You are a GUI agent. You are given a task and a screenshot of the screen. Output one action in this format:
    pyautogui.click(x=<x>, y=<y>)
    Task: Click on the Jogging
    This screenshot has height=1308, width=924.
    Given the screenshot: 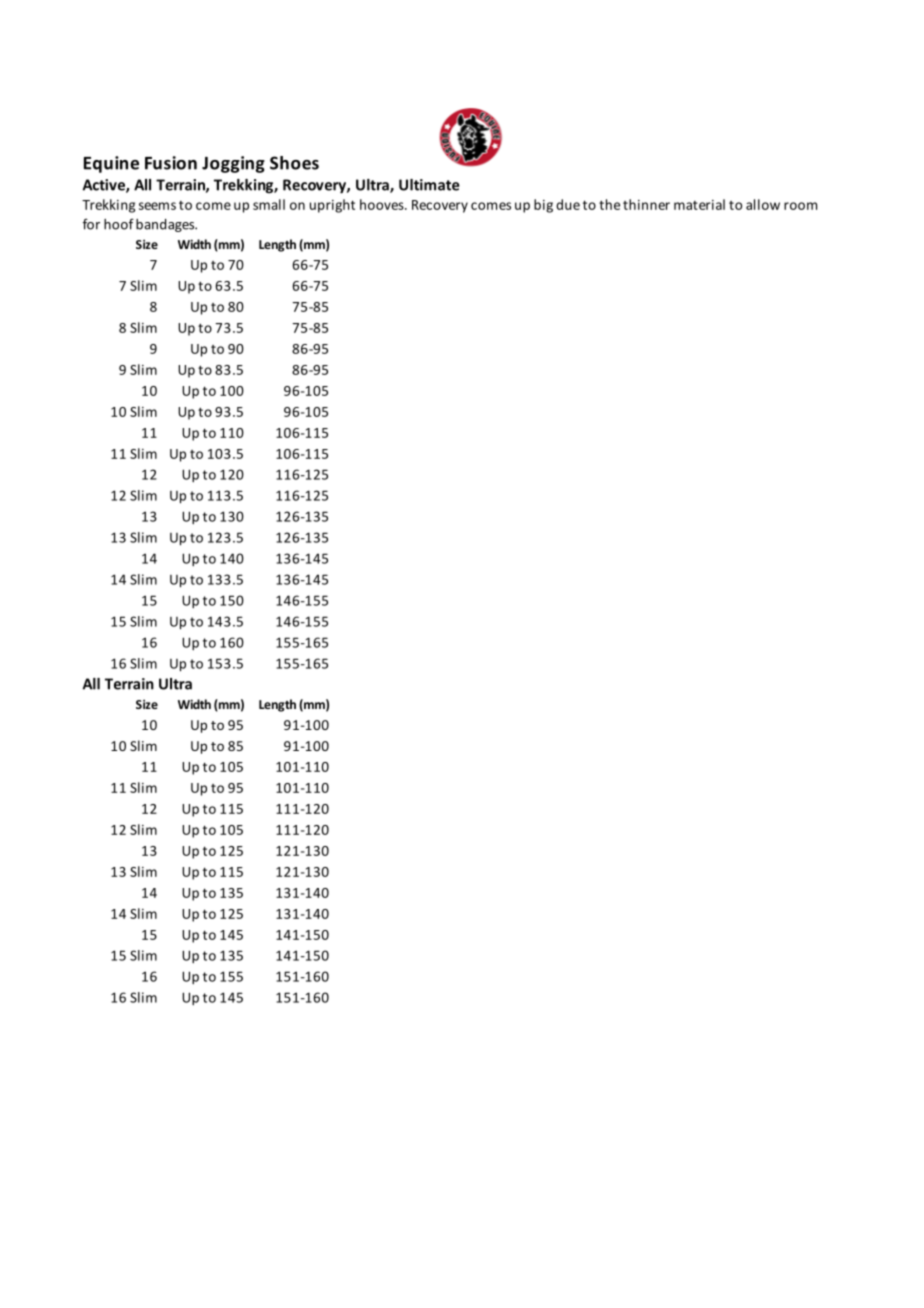 What is the action you would take?
    pyautogui.click(x=233, y=164)
